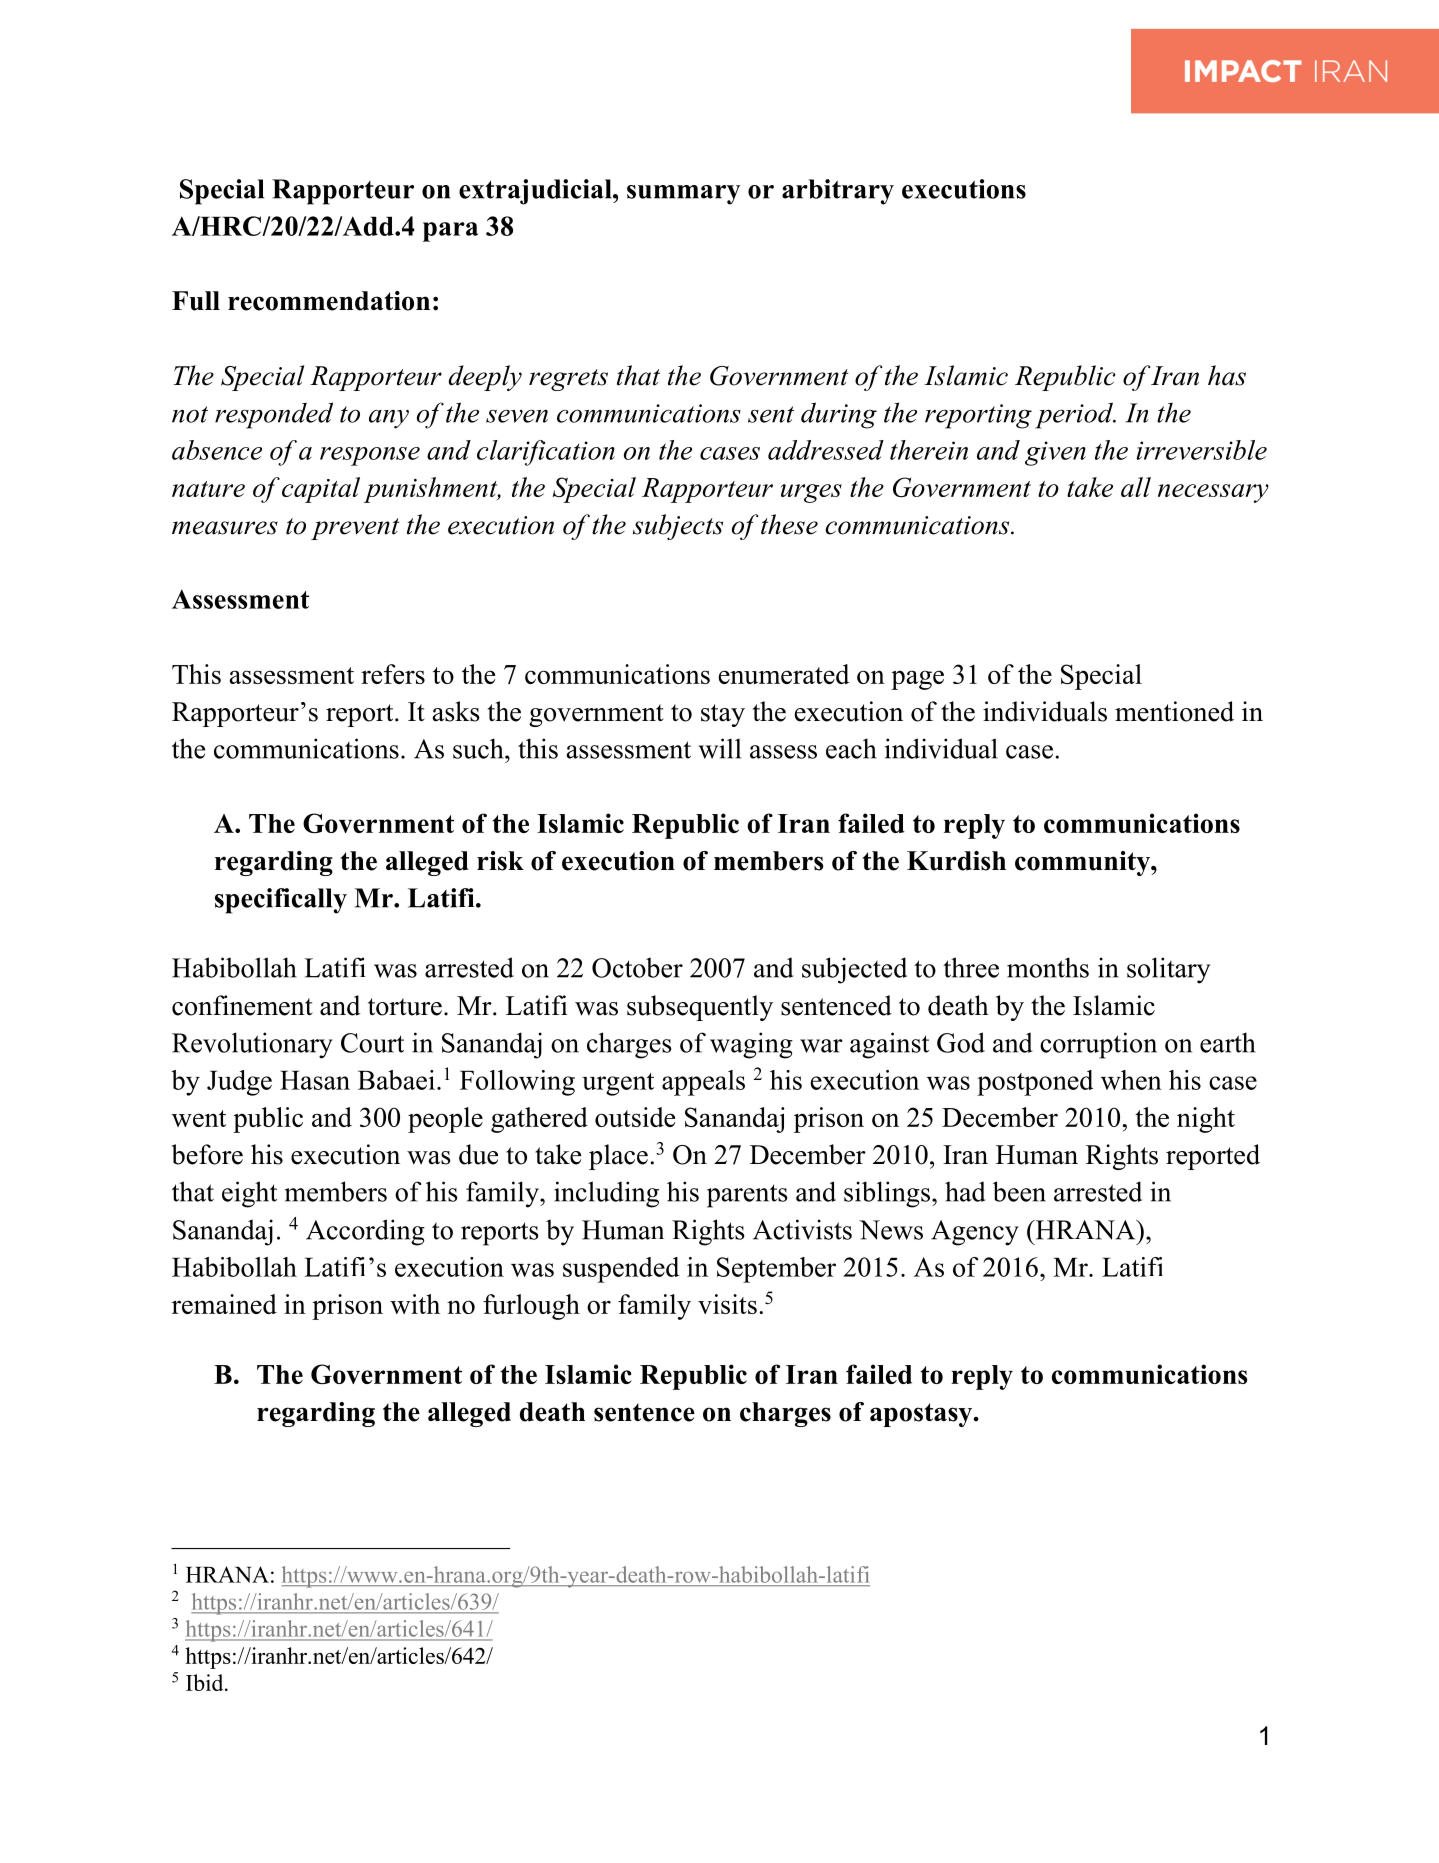 The image size is (1439, 1863). What do you see at coordinates (1075, 415) in the screenshot?
I see `period` at bounding box center [1075, 415].
